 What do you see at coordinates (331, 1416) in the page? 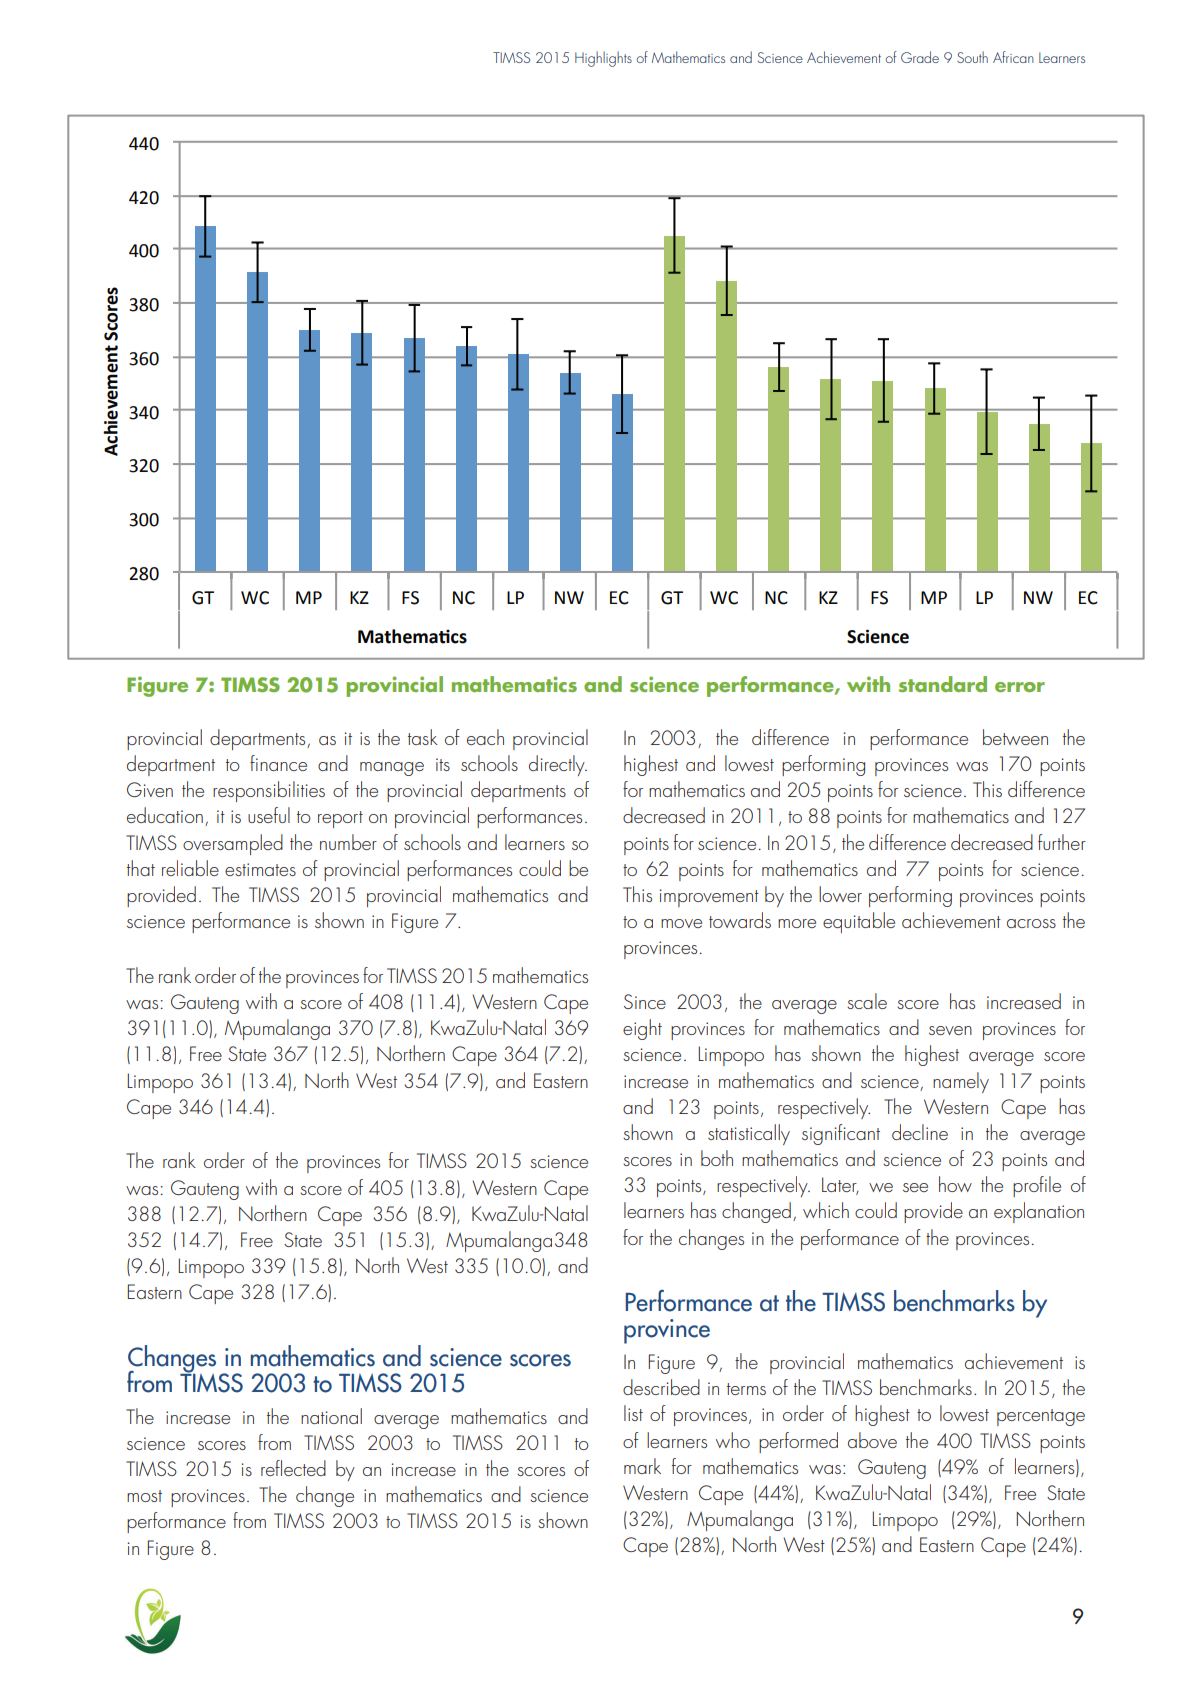
I see `national` at bounding box center [331, 1416].
